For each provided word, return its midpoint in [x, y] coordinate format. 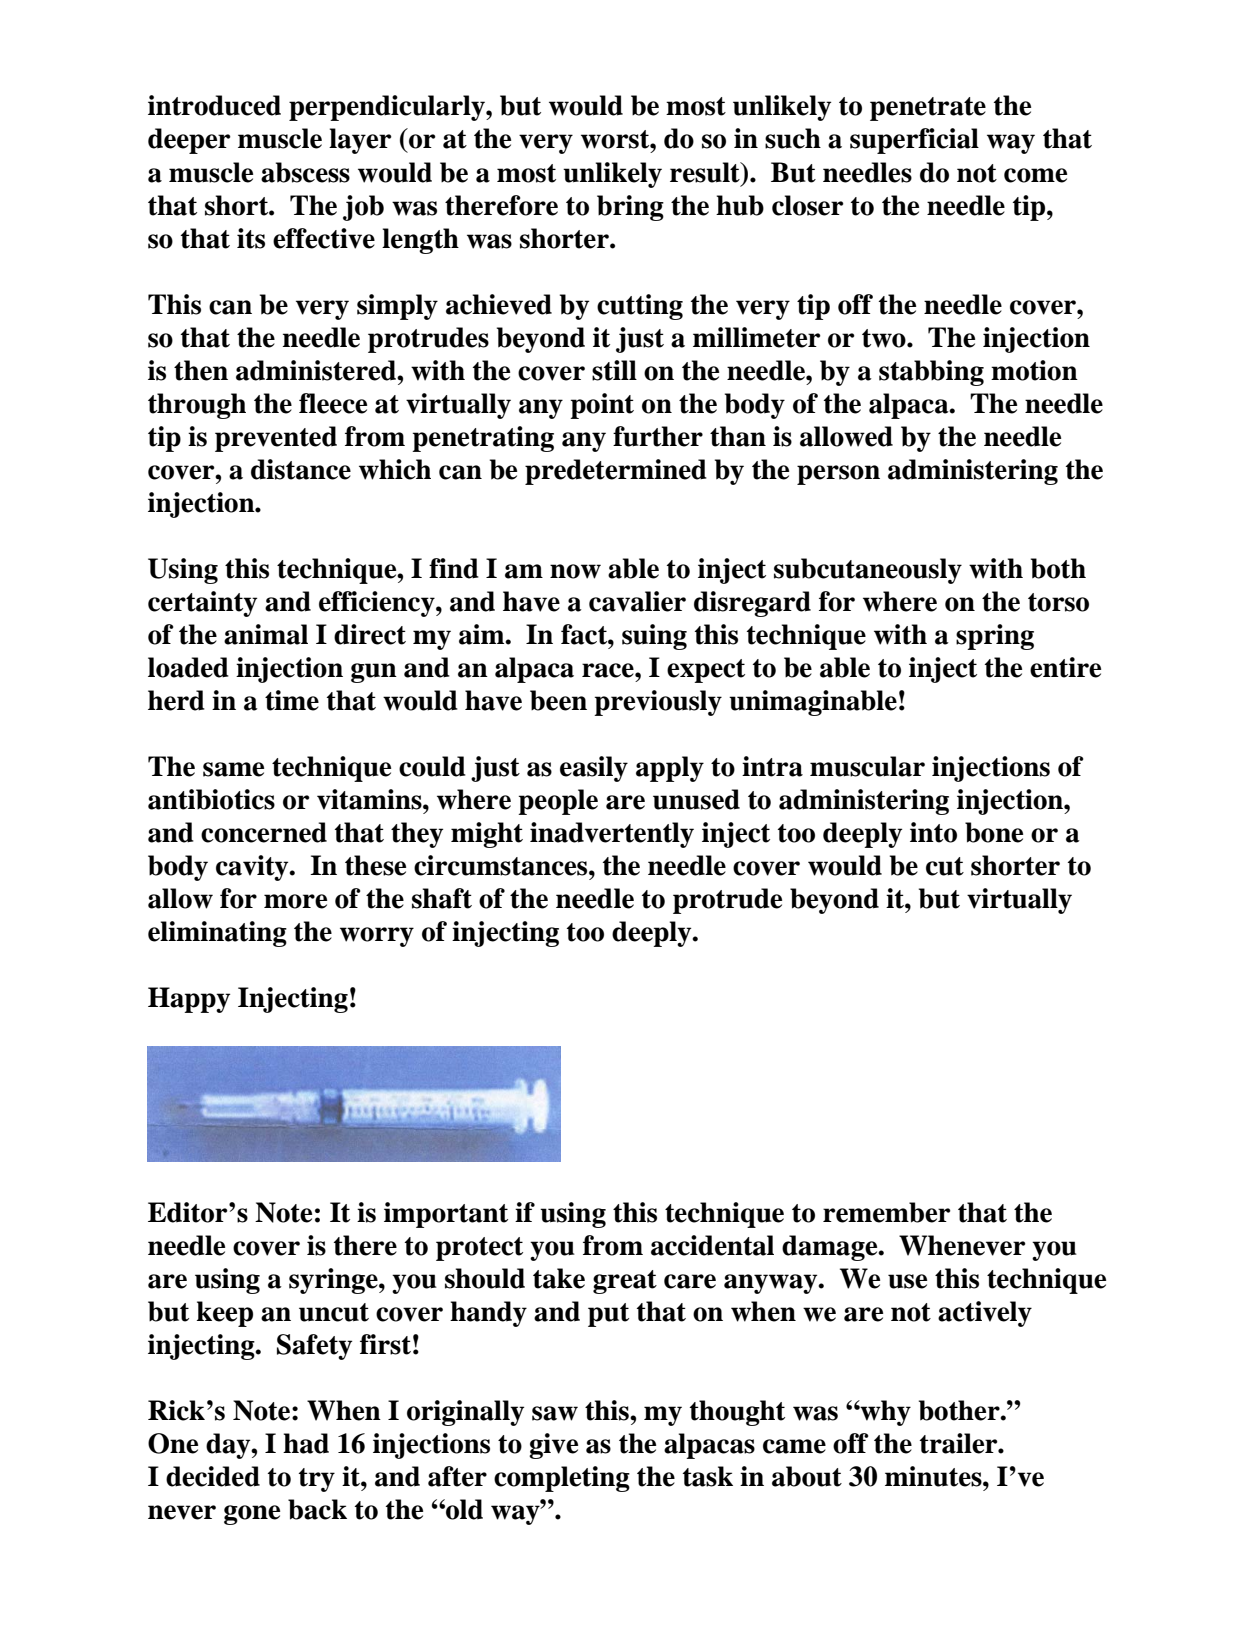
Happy [189, 1000]
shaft [442, 898]
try [317, 1480]
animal [266, 634]
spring [995, 637]
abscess [305, 172]
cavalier [637, 601]
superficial [914, 141]
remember [887, 1212]
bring [630, 208]
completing [562, 1479]
